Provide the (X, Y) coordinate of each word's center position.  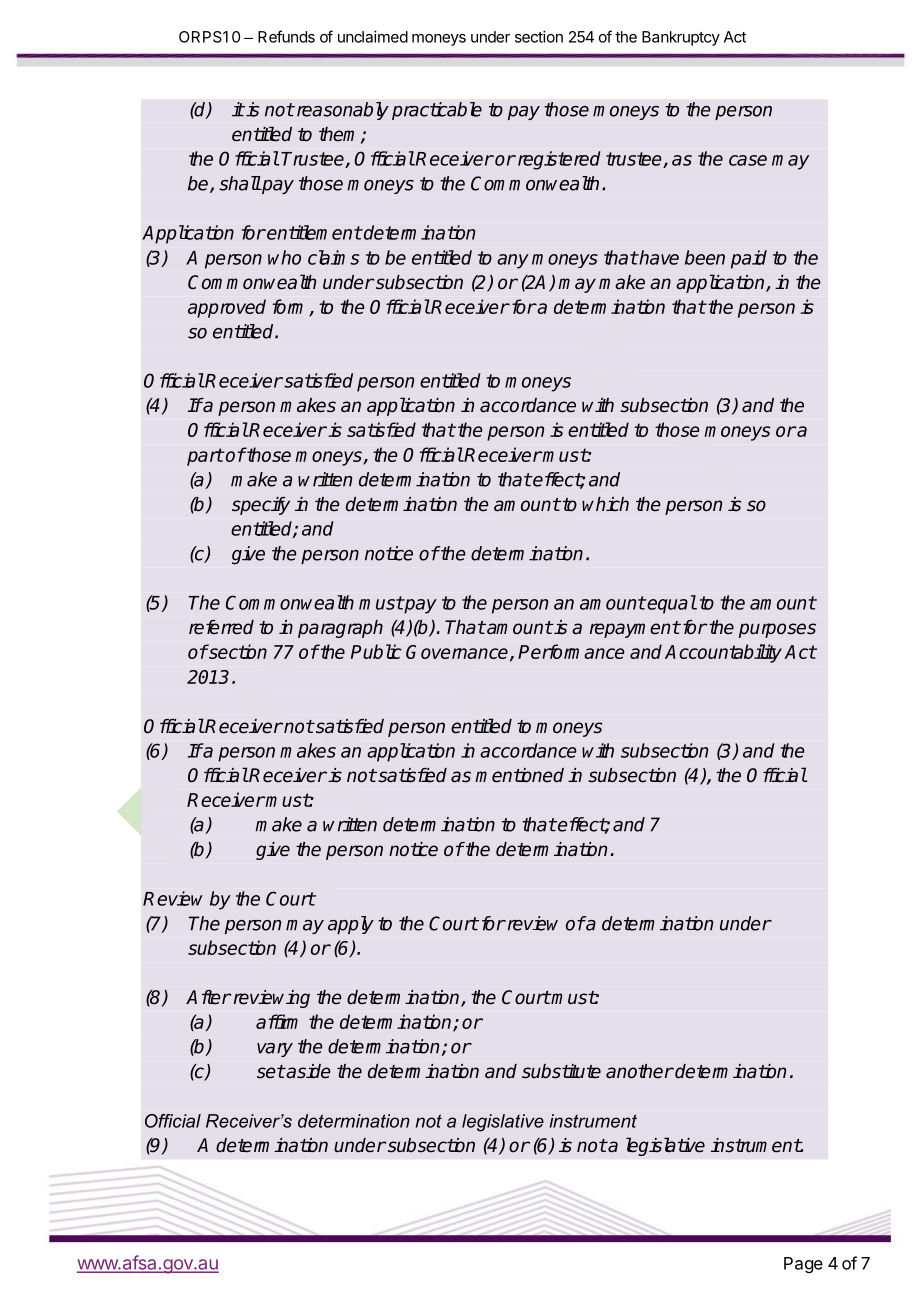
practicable (437, 111)
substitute (561, 1071)
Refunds (286, 36)
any (513, 261)
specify (261, 506)
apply (351, 925)
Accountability (723, 653)
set (271, 1072)
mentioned (519, 775)
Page (803, 1265)
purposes (777, 630)
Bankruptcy (681, 38)
